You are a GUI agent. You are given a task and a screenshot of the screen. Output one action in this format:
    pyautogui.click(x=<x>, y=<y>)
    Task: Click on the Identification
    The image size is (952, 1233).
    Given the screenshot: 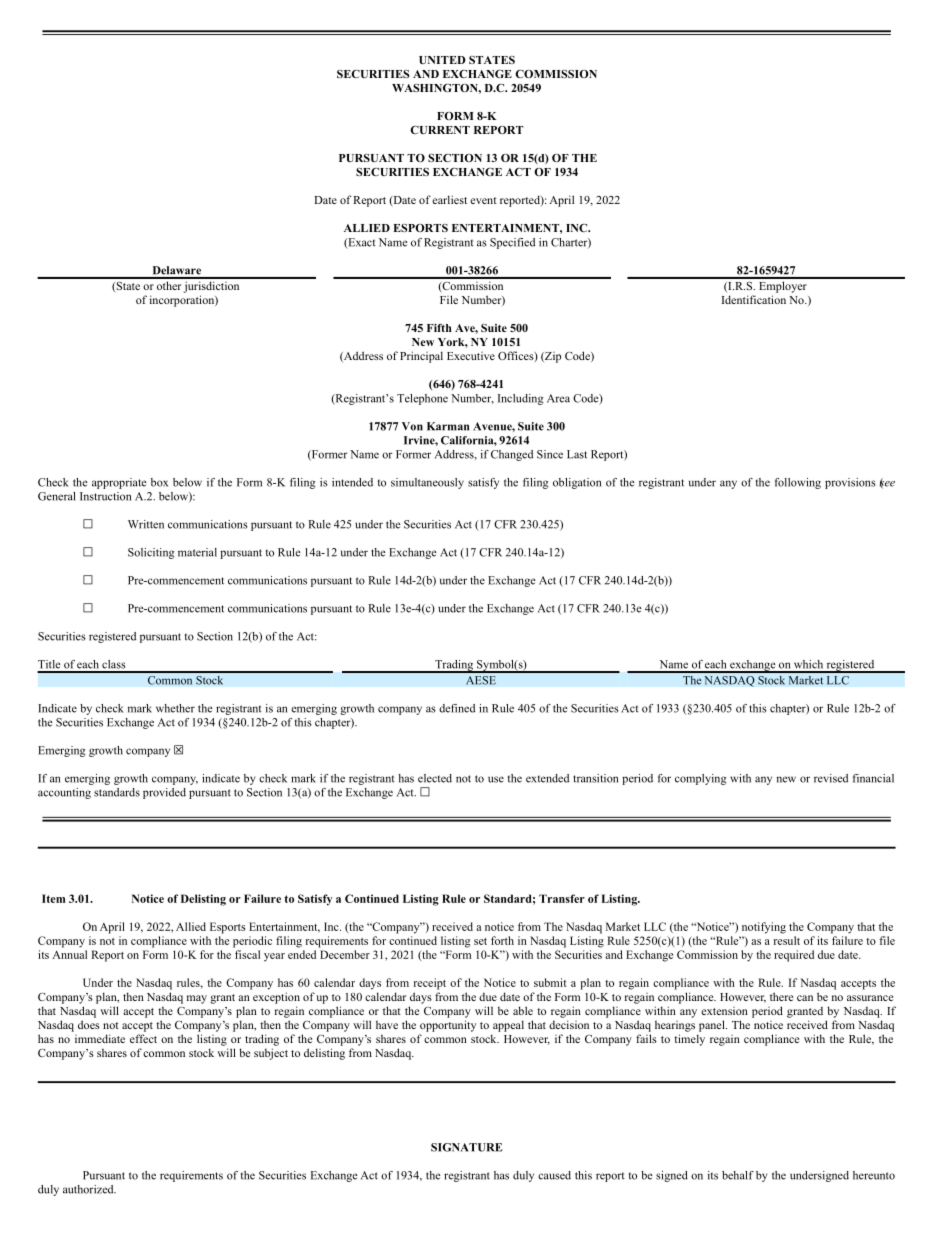 What is the action you would take?
    pyautogui.click(x=754, y=299)
